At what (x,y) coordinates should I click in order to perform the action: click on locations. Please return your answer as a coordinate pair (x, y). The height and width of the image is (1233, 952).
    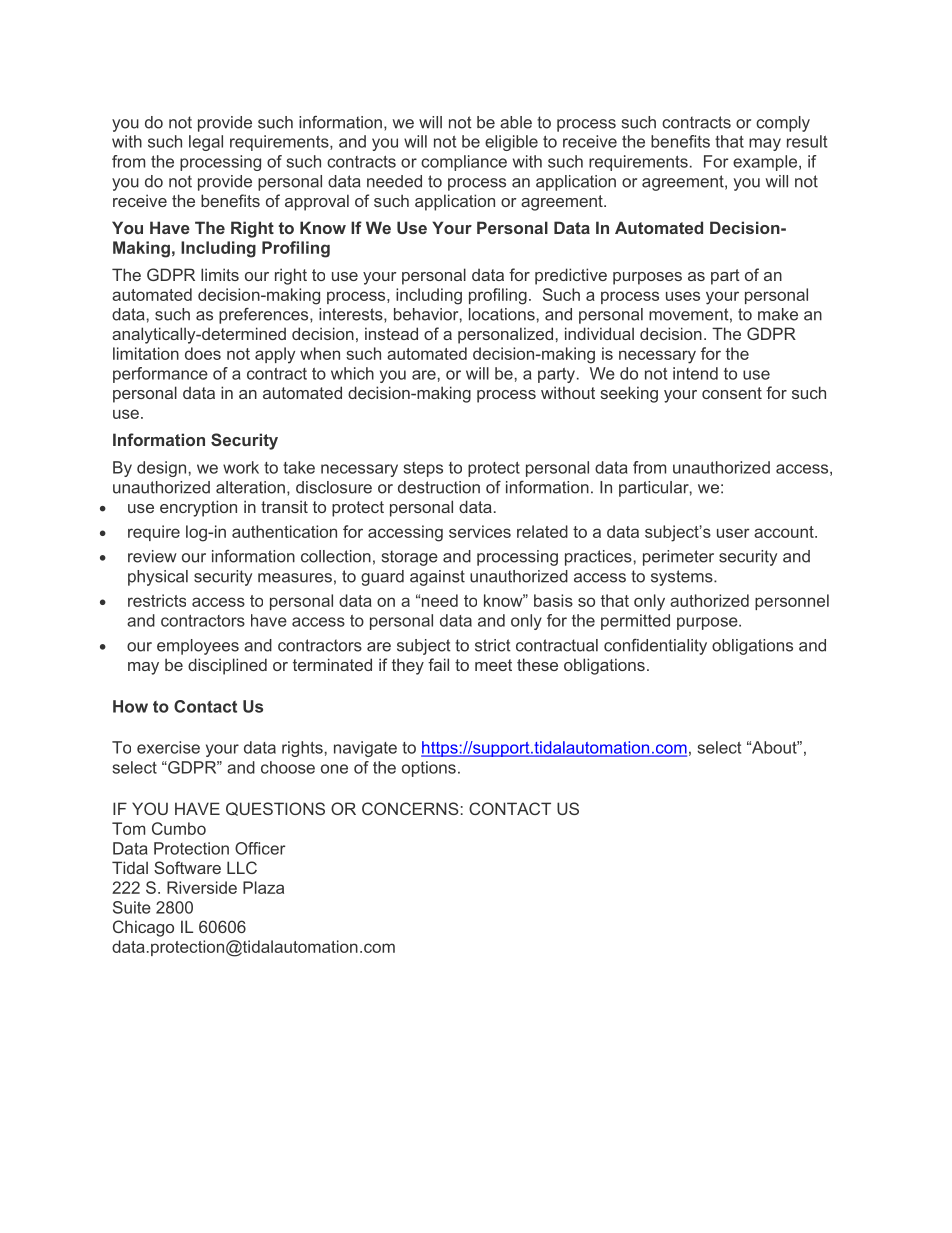
    Looking at the image, I should click on (502, 314).
